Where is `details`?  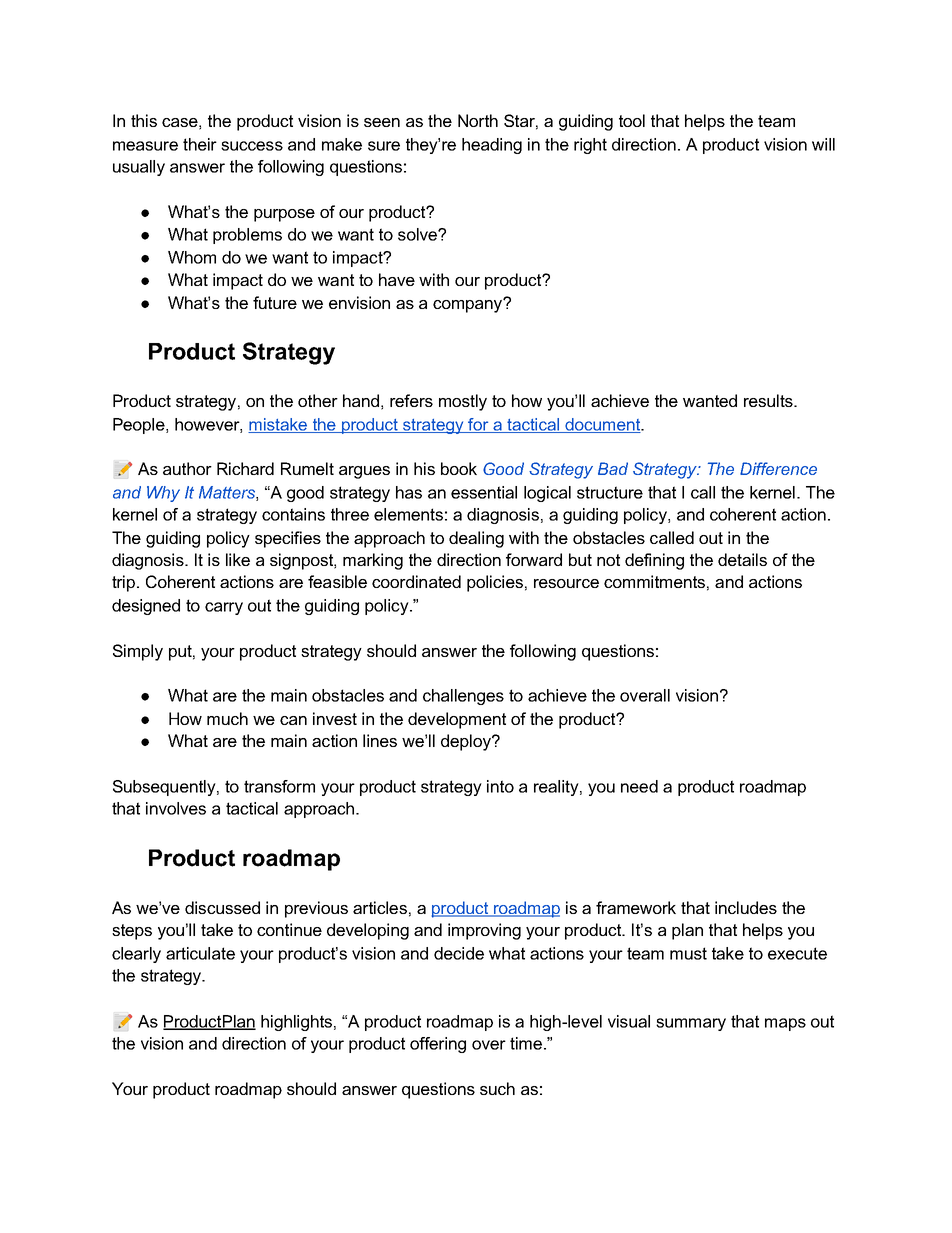 details is located at coordinates (742, 559).
